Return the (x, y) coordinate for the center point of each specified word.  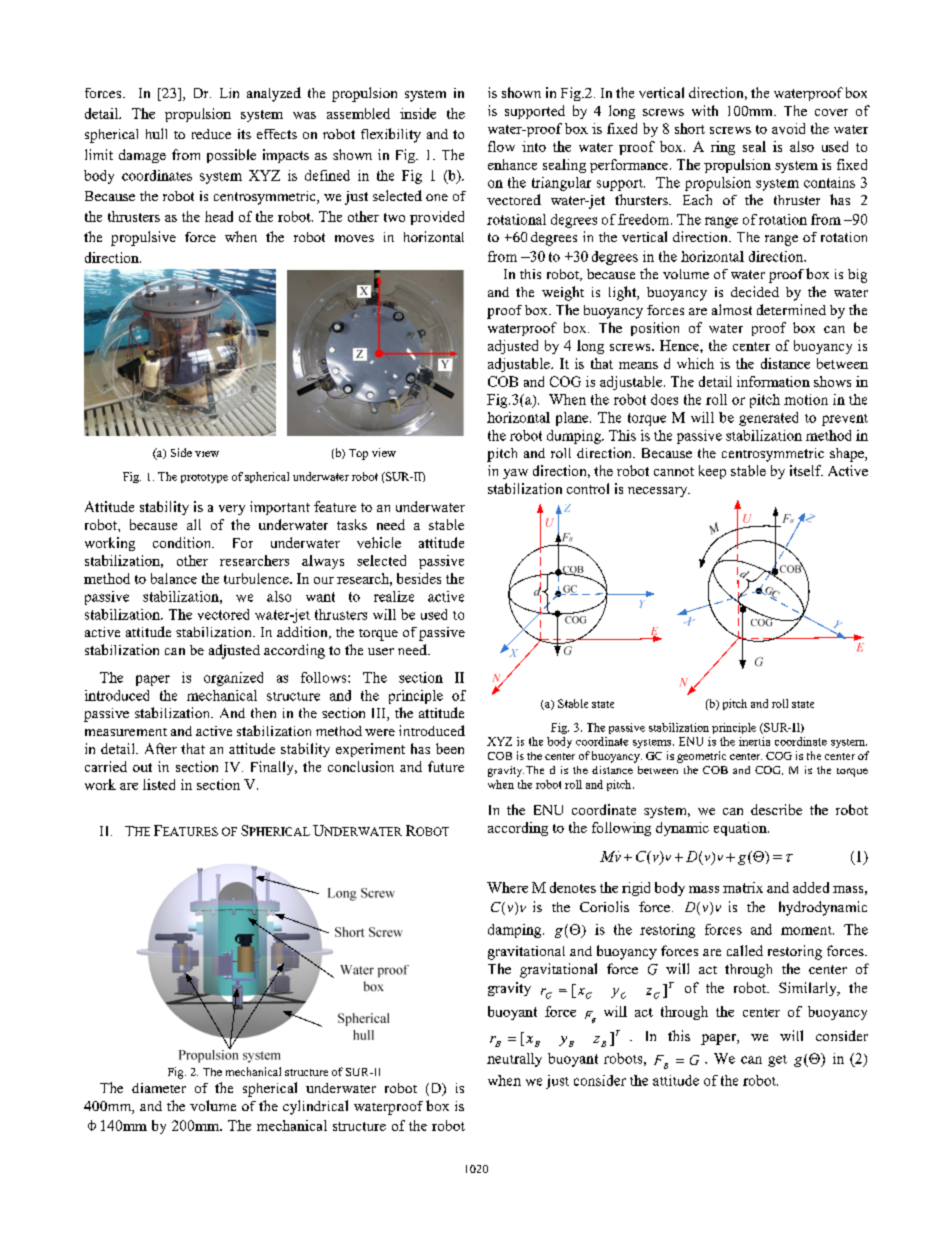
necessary (659, 492)
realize (394, 596)
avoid (788, 128)
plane (573, 419)
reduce (211, 134)
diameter (159, 1088)
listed (159, 784)
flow (501, 146)
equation (741, 829)
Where (507, 887)
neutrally (514, 1060)
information (773, 381)
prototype (204, 478)
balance (174, 578)
